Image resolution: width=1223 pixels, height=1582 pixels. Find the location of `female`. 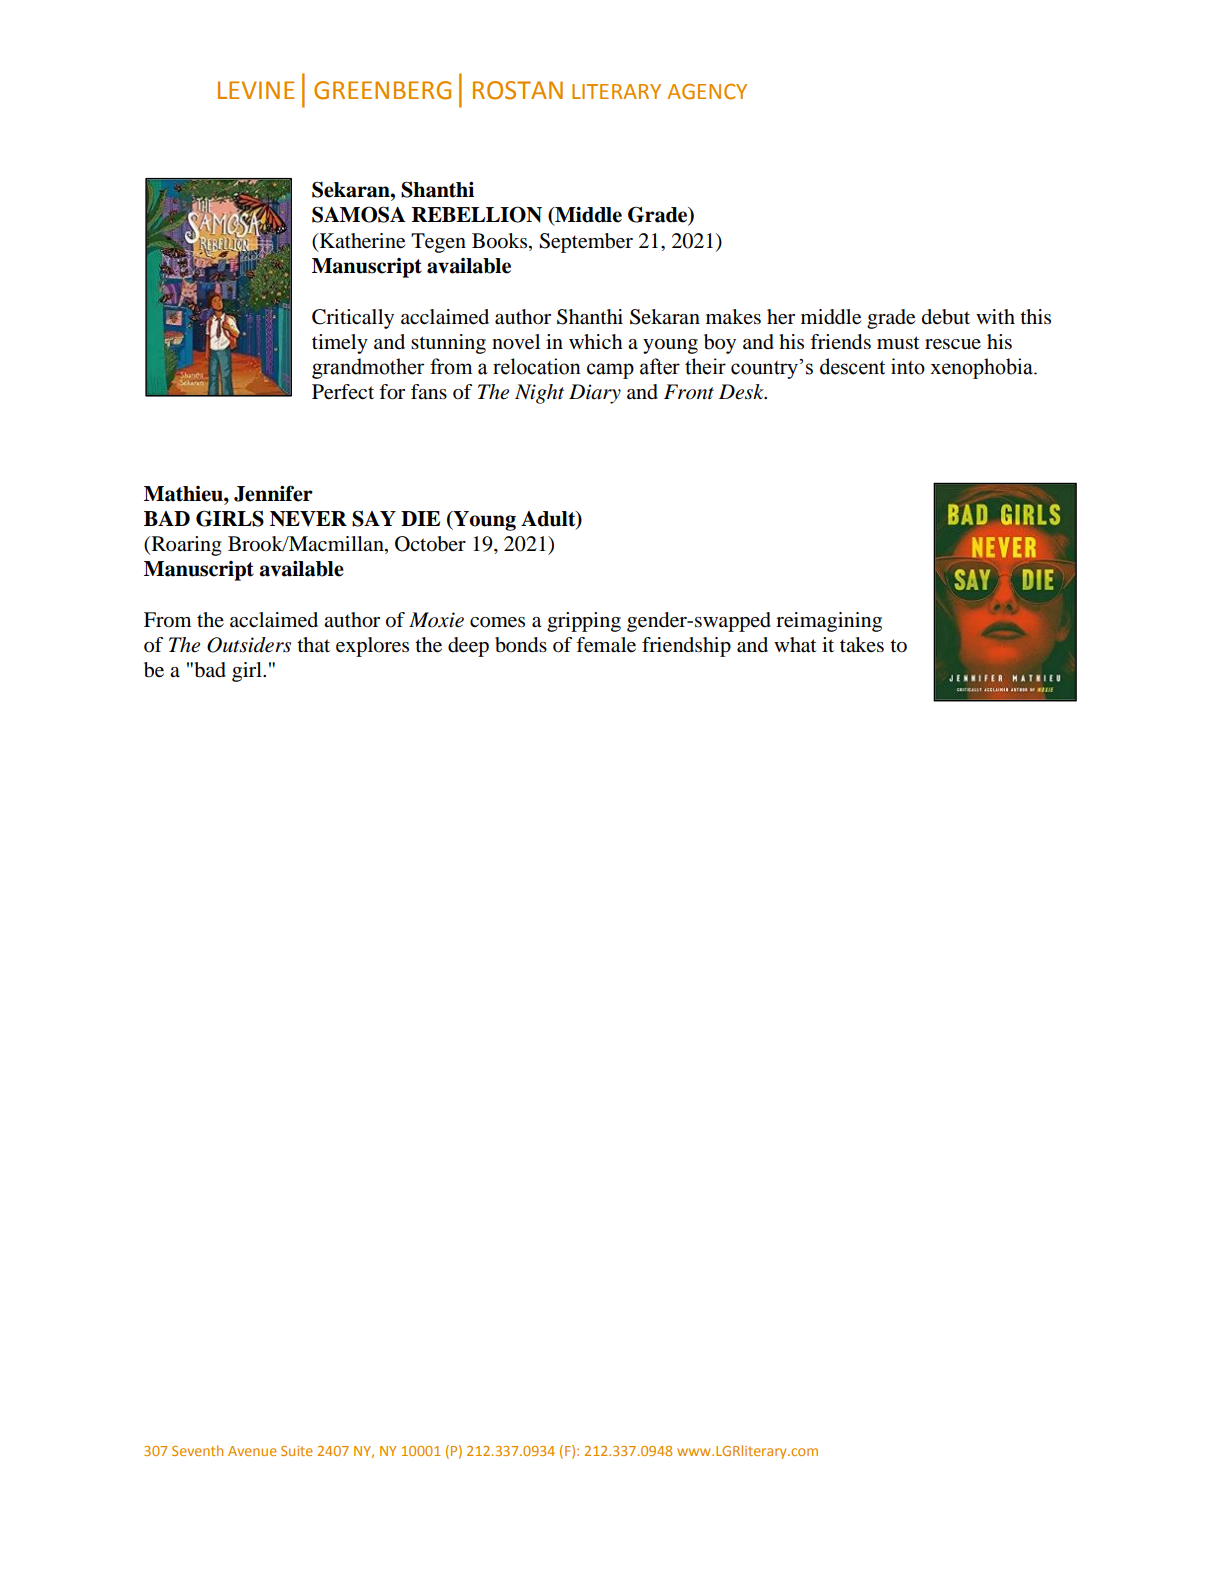

female is located at coordinates (606, 645).
